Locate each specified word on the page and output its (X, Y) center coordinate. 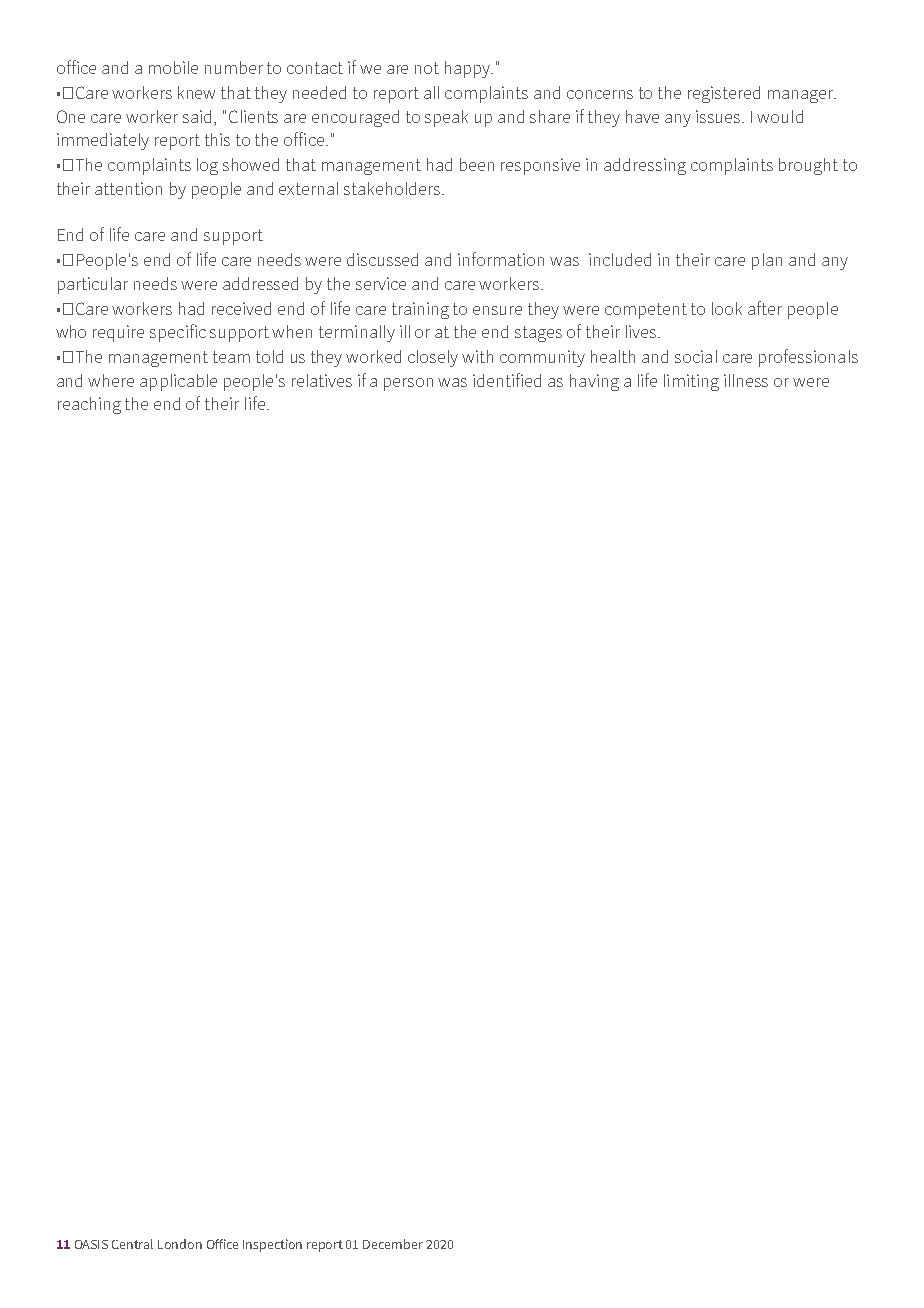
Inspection (272, 1245)
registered (724, 94)
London (180, 1244)
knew (196, 92)
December (393, 1244)
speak (446, 118)
